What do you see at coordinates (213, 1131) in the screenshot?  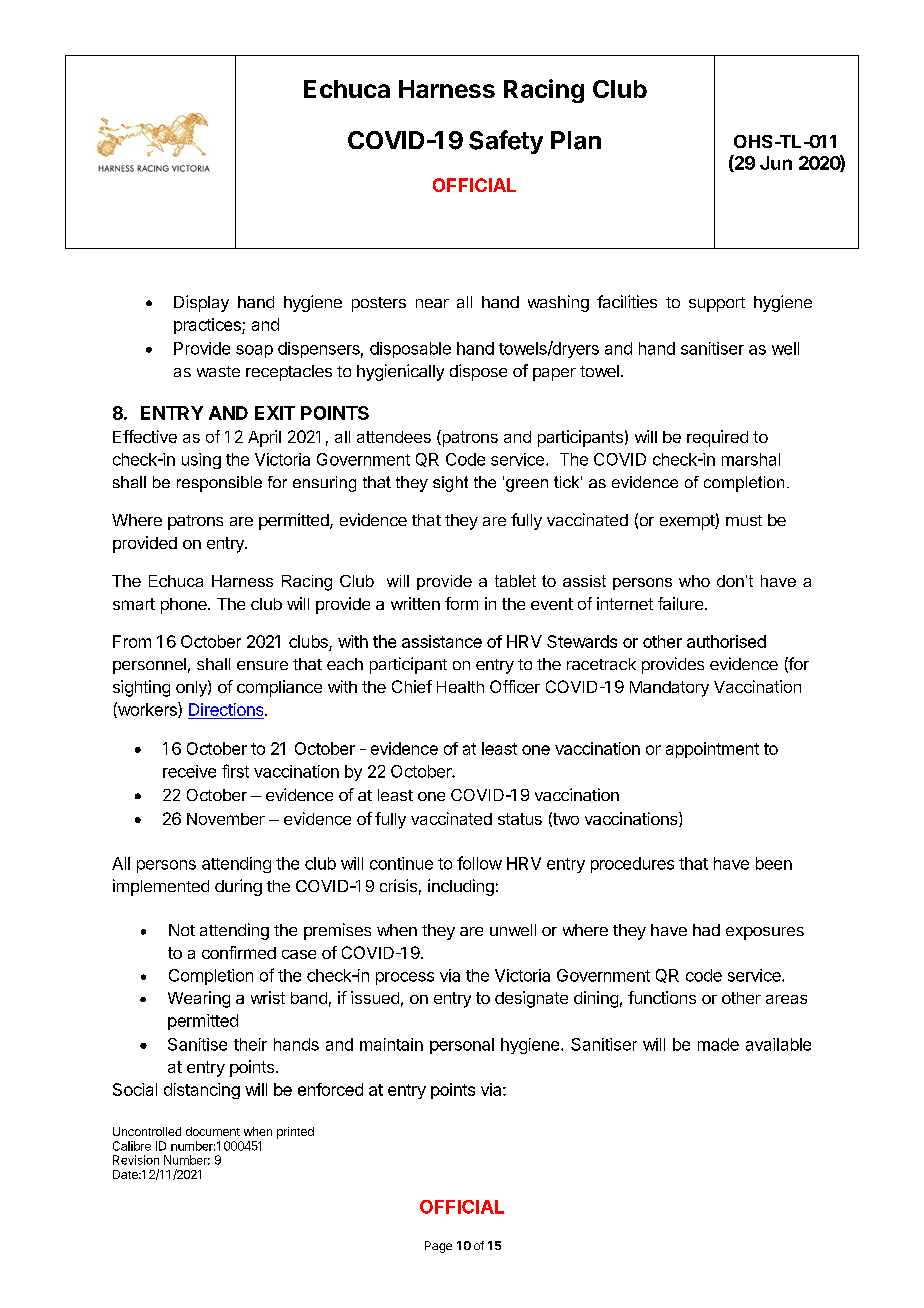 I see `document` at bounding box center [213, 1131].
